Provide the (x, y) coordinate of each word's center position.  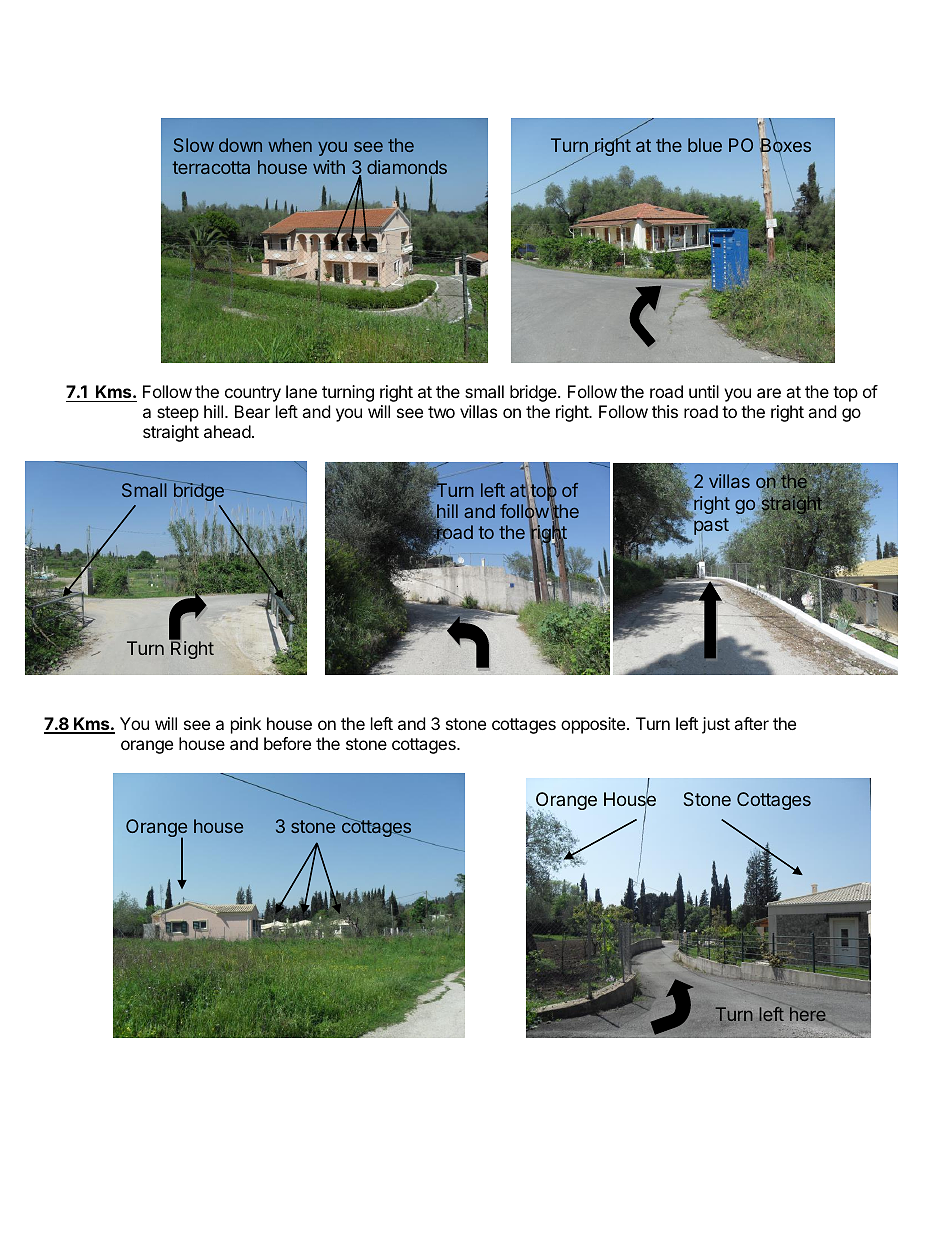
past (710, 526)
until (704, 391)
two (441, 412)
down (240, 145)
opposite (593, 725)
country (253, 394)
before (287, 743)
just (716, 725)
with (329, 167)
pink (246, 725)
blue (705, 145)
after (751, 723)
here (808, 1014)
